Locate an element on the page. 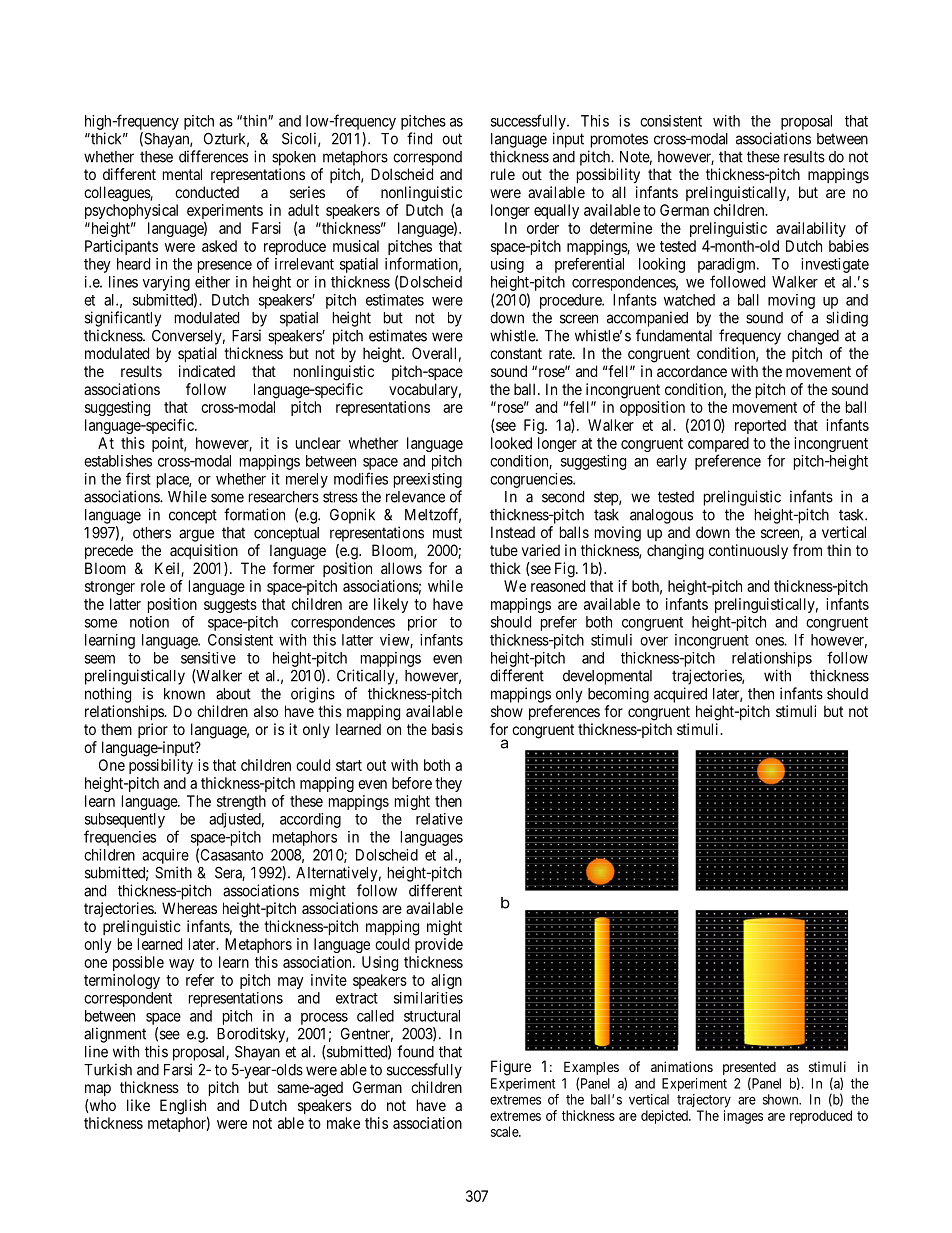 The image size is (952, 1233). availability is located at coordinates (811, 229).
